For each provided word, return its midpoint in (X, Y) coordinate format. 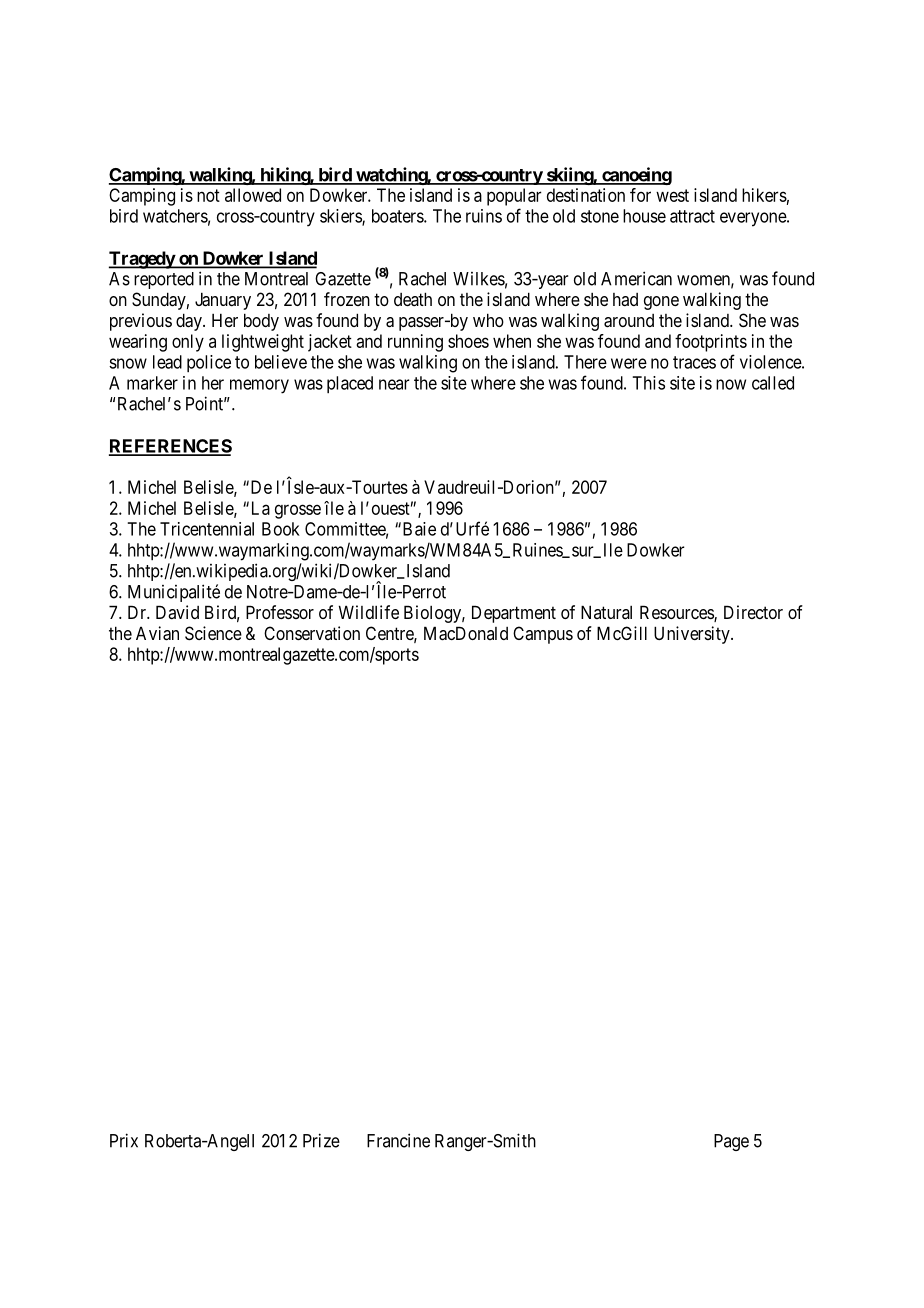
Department (514, 614)
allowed (253, 195)
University (693, 635)
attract (692, 216)
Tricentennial (207, 529)
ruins (484, 216)
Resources (677, 613)
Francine (398, 1140)
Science (213, 633)
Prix (124, 1140)
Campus (543, 635)
